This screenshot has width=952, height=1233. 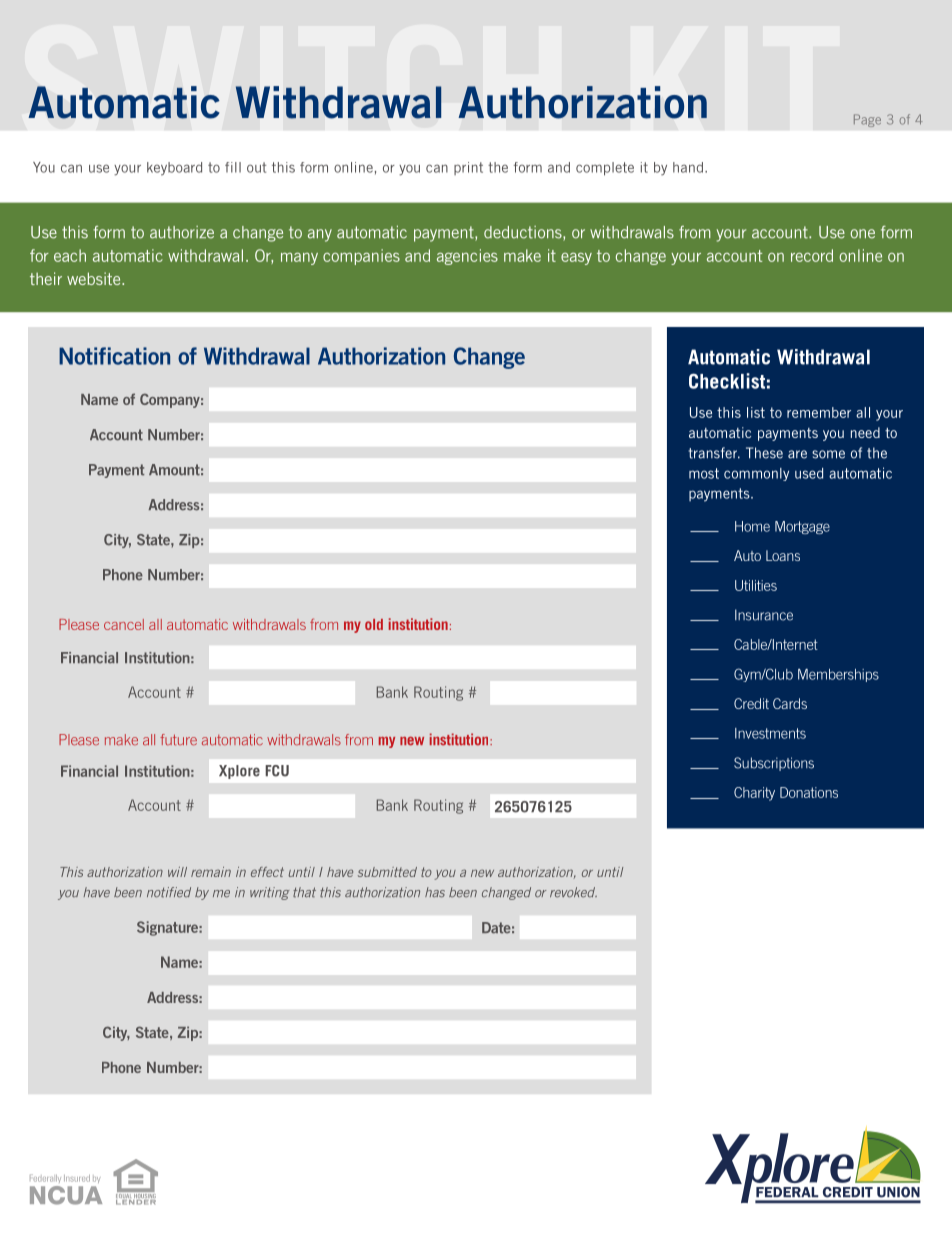 I want to click on keyboard, so click(x=174, y=169).
